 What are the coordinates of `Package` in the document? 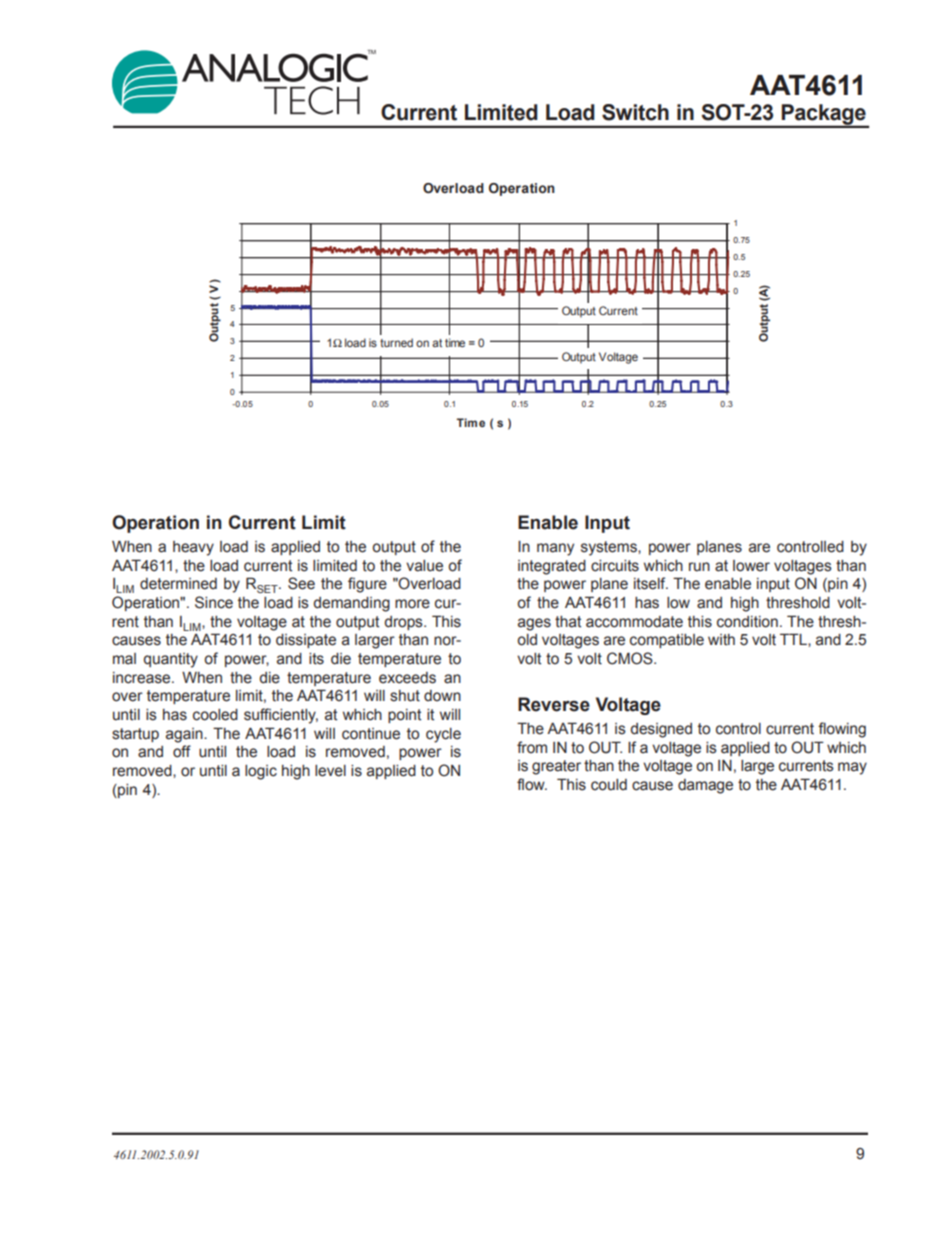 It's located at (824, 115).
